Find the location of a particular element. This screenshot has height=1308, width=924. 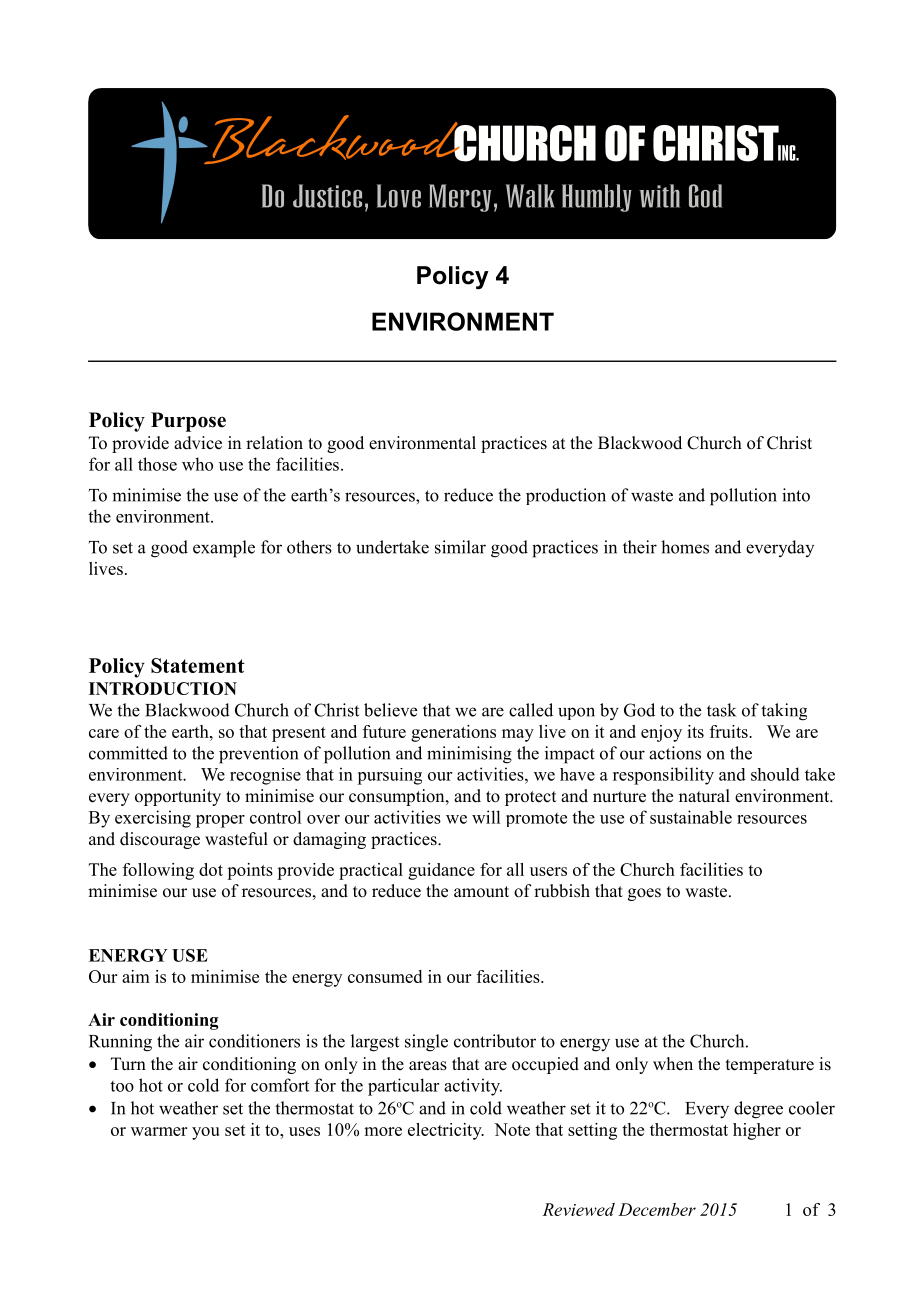

proper is located at coordinates (220, 821).
